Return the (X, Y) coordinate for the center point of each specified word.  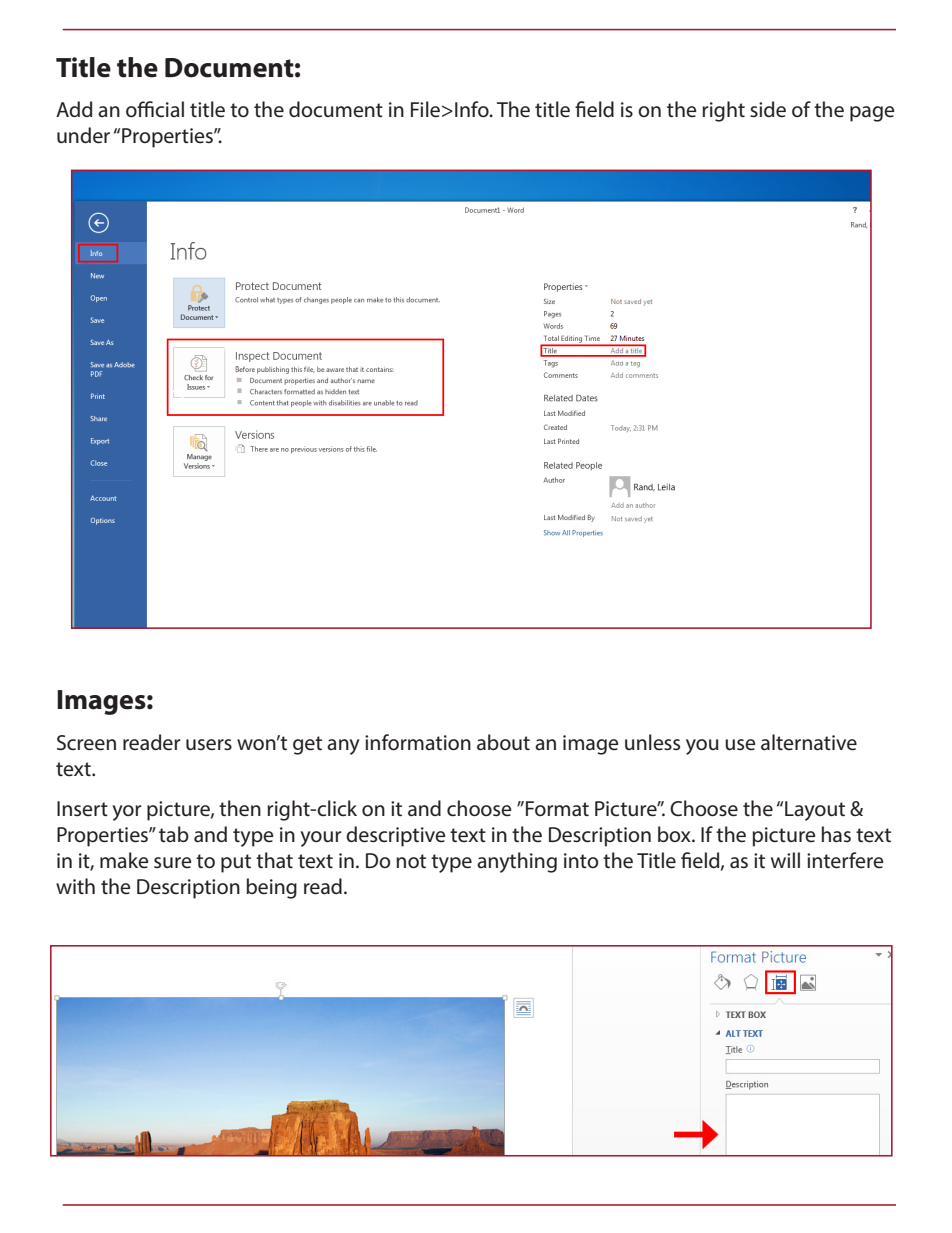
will (785, 860)
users (209, 745)
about (503, 742)
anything (517, 862)
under (83, 135)
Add (74, 109)
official (155, 109)
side (768, 109)
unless (652, 742)
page (872, 114)
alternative (809, 742)
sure (173, 863)
